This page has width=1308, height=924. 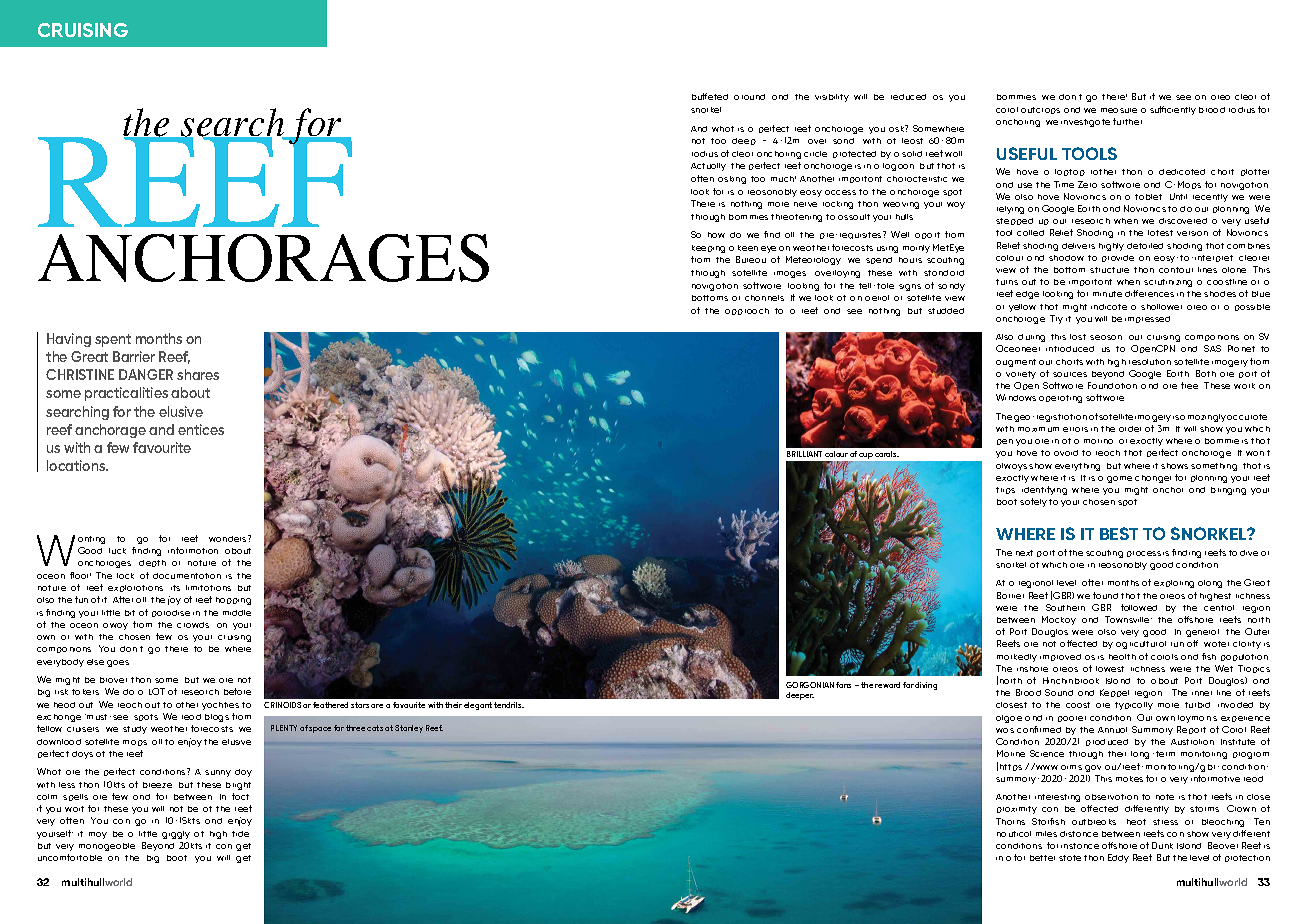 I want to click on Gorgonian, so click(x=810, y=685).
